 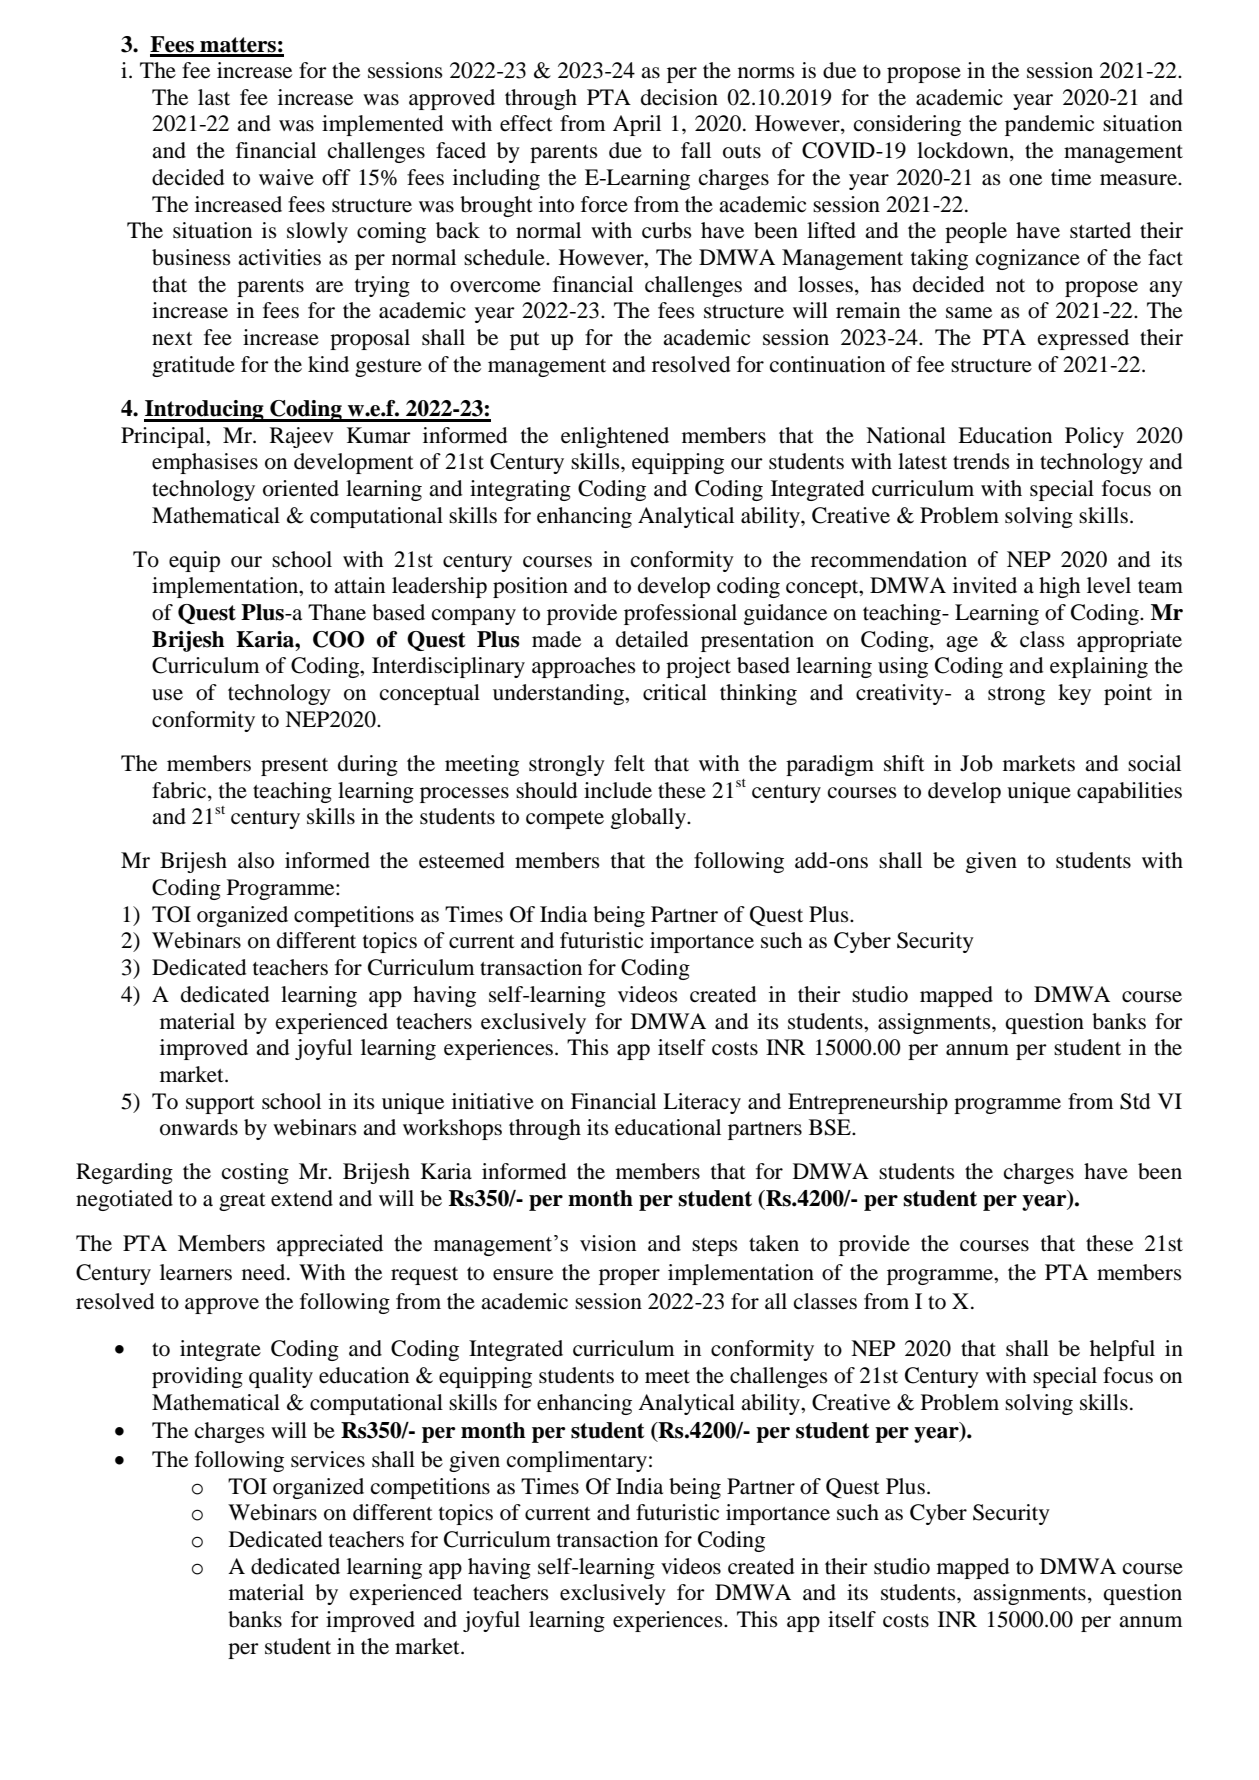 What do you see at coordinates (1049, 125) in the page?
I see `pandemic` at bounding box center [1049, 125].
